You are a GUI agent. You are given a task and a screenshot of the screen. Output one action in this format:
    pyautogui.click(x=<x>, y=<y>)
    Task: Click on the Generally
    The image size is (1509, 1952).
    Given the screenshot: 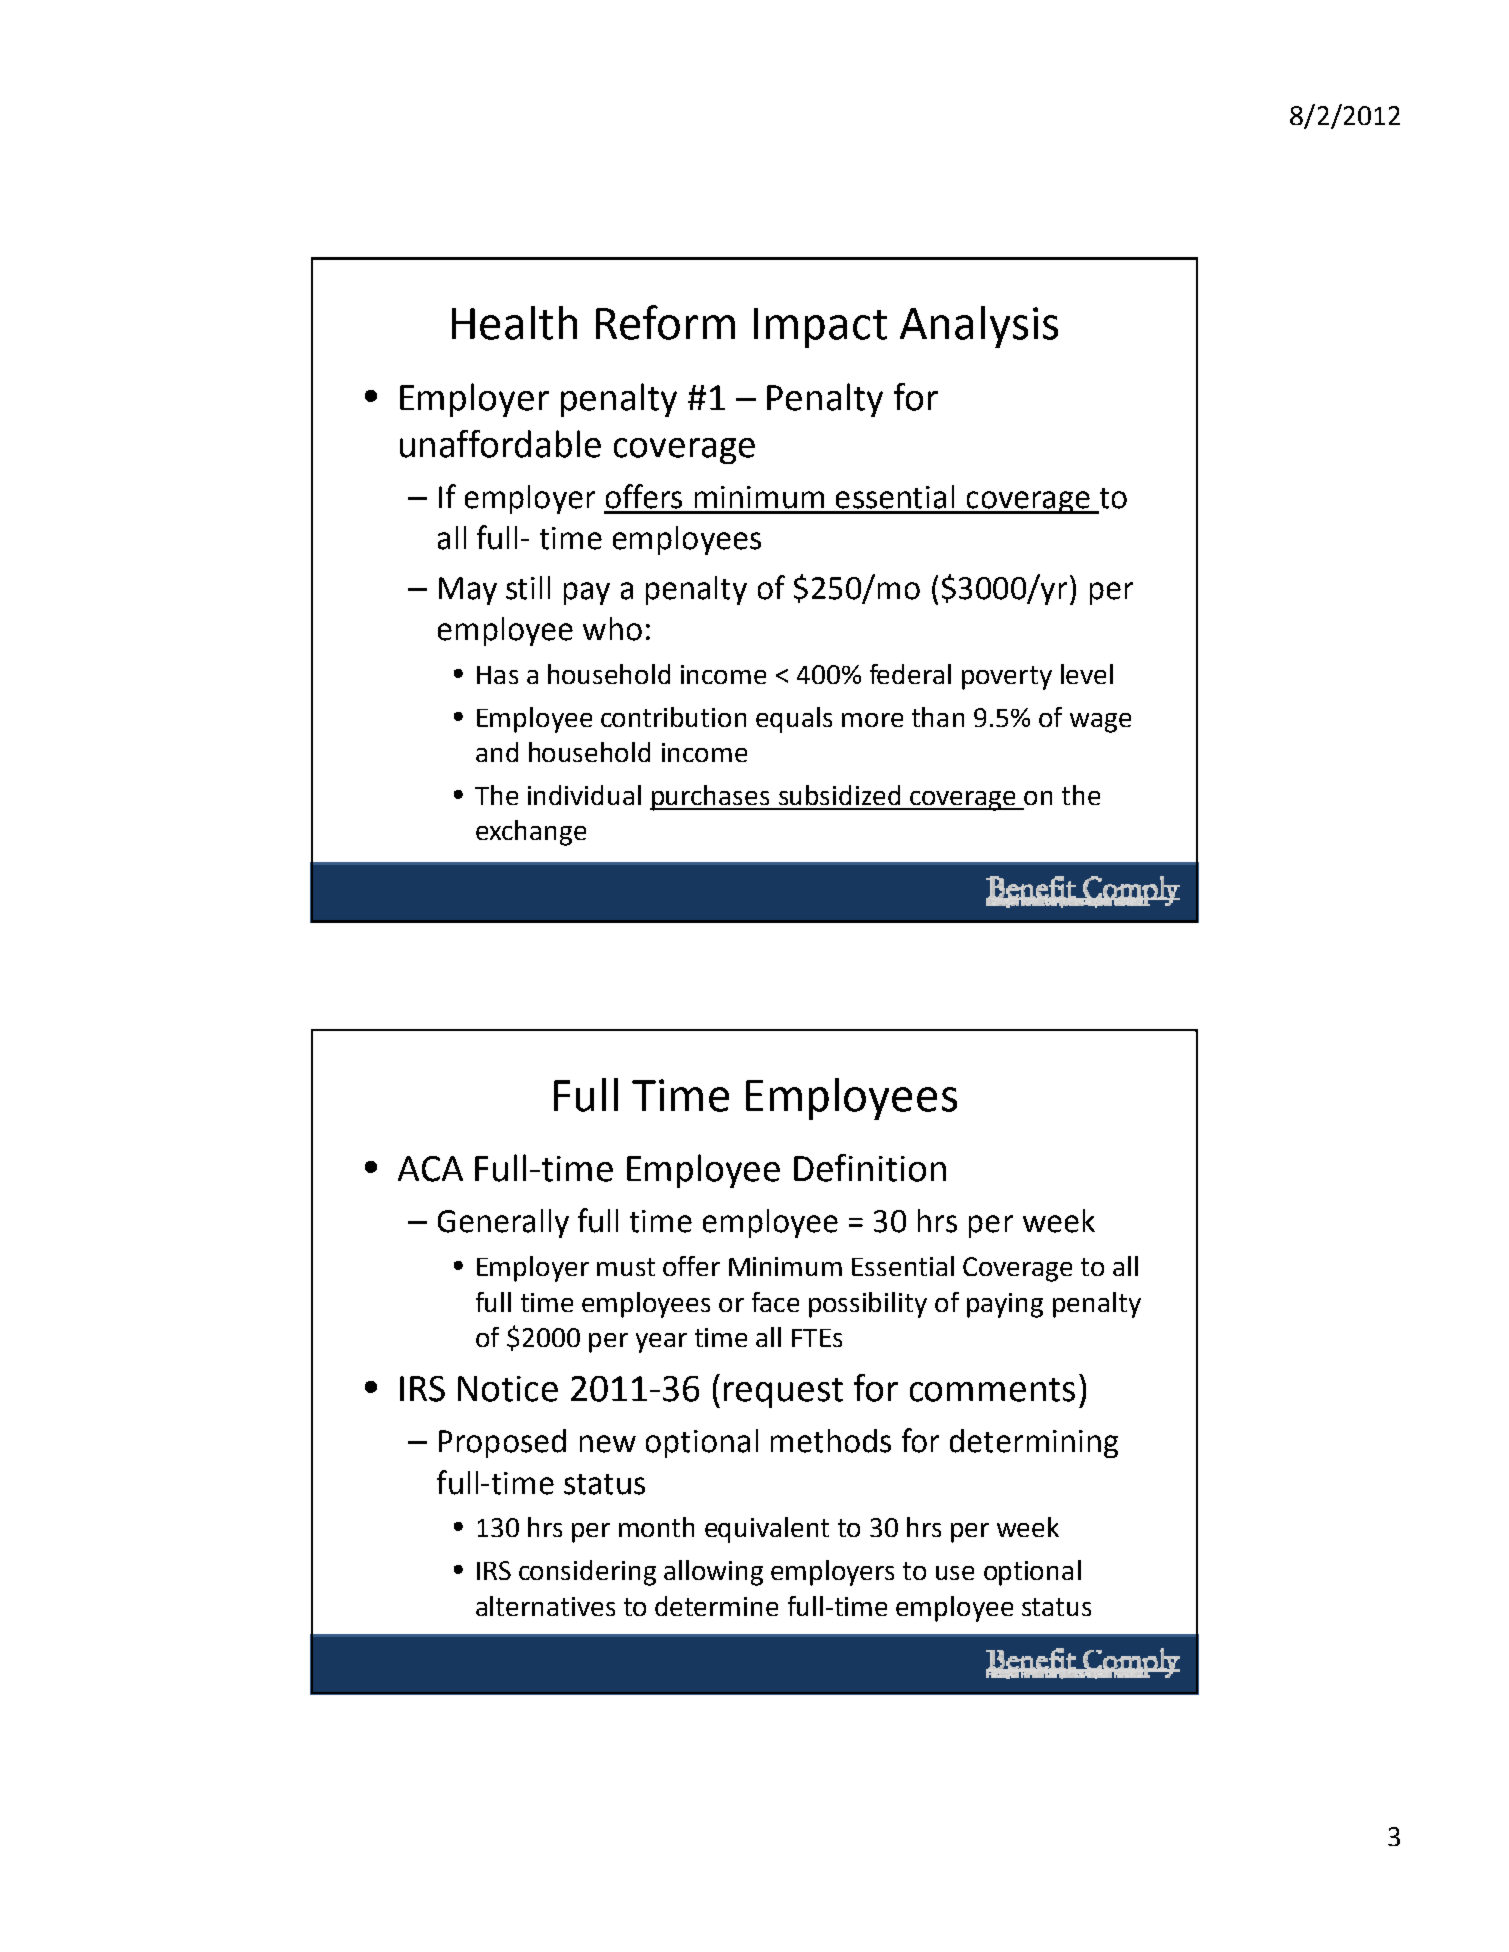 What is the action you would take?
    pyautogui.click(x=503, y=1223)
